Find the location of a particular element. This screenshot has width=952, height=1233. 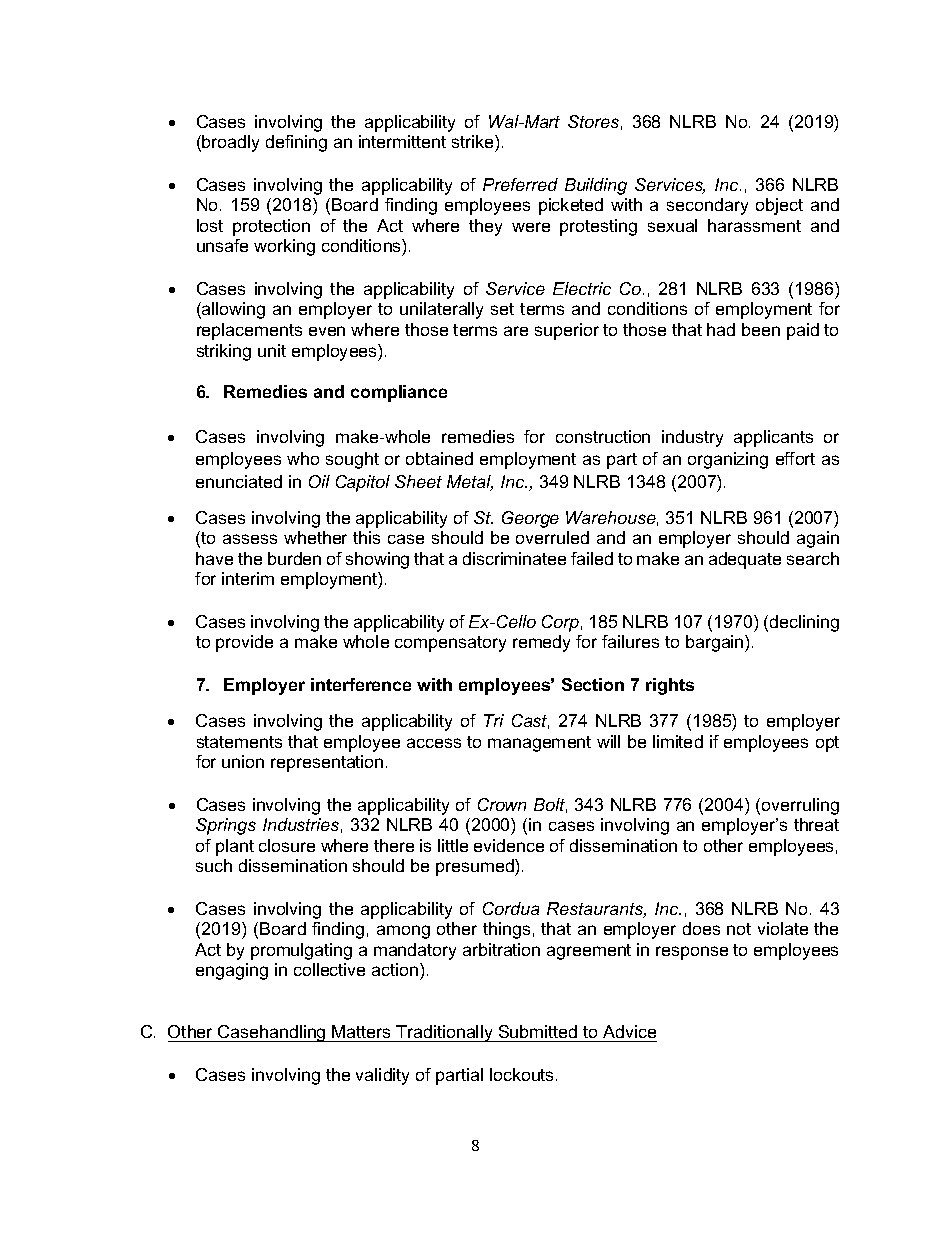

applicants is located at coordinates (773, 438).
